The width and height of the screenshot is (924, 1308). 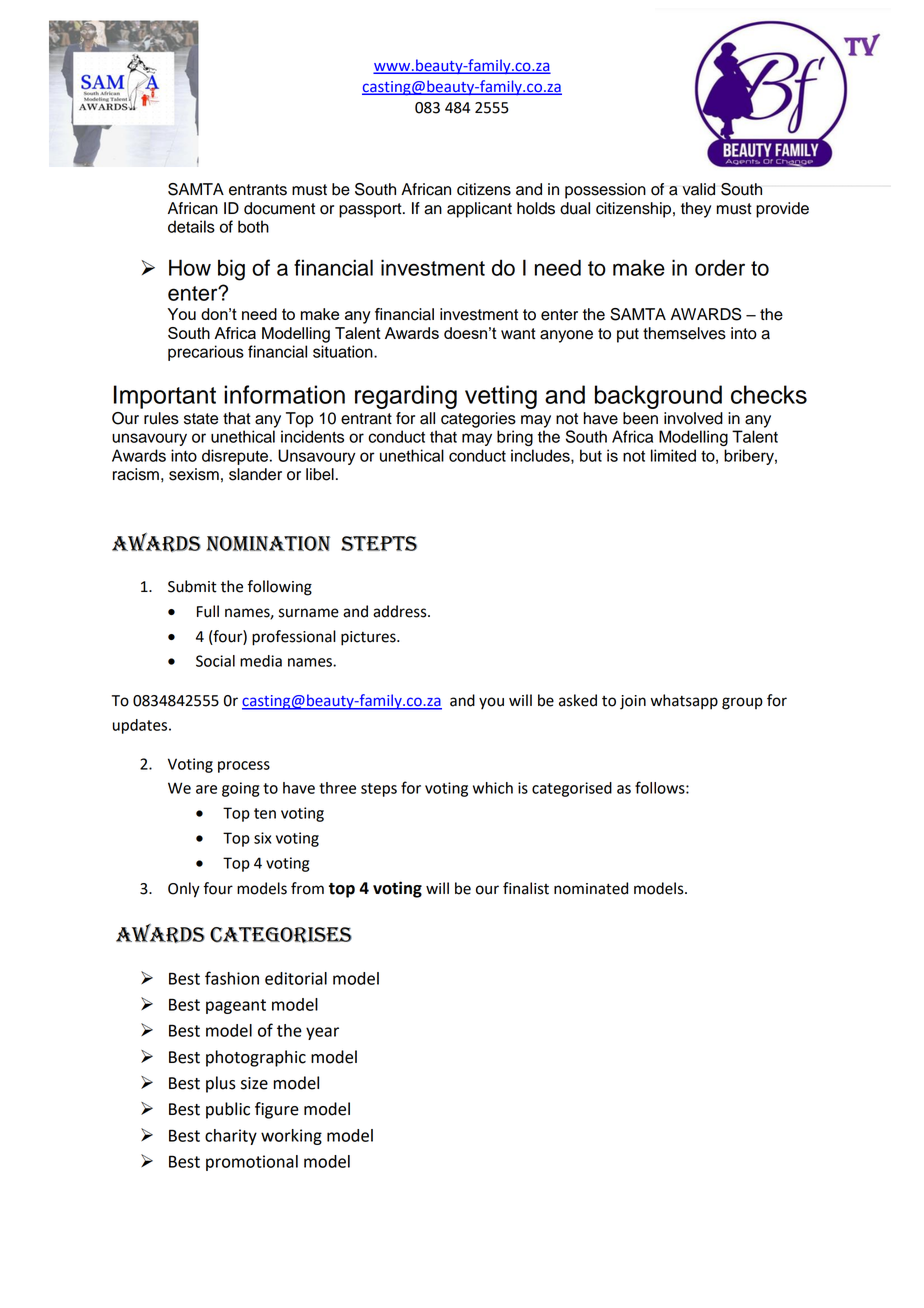 I want to click on they, so click(x=696, y=210).
